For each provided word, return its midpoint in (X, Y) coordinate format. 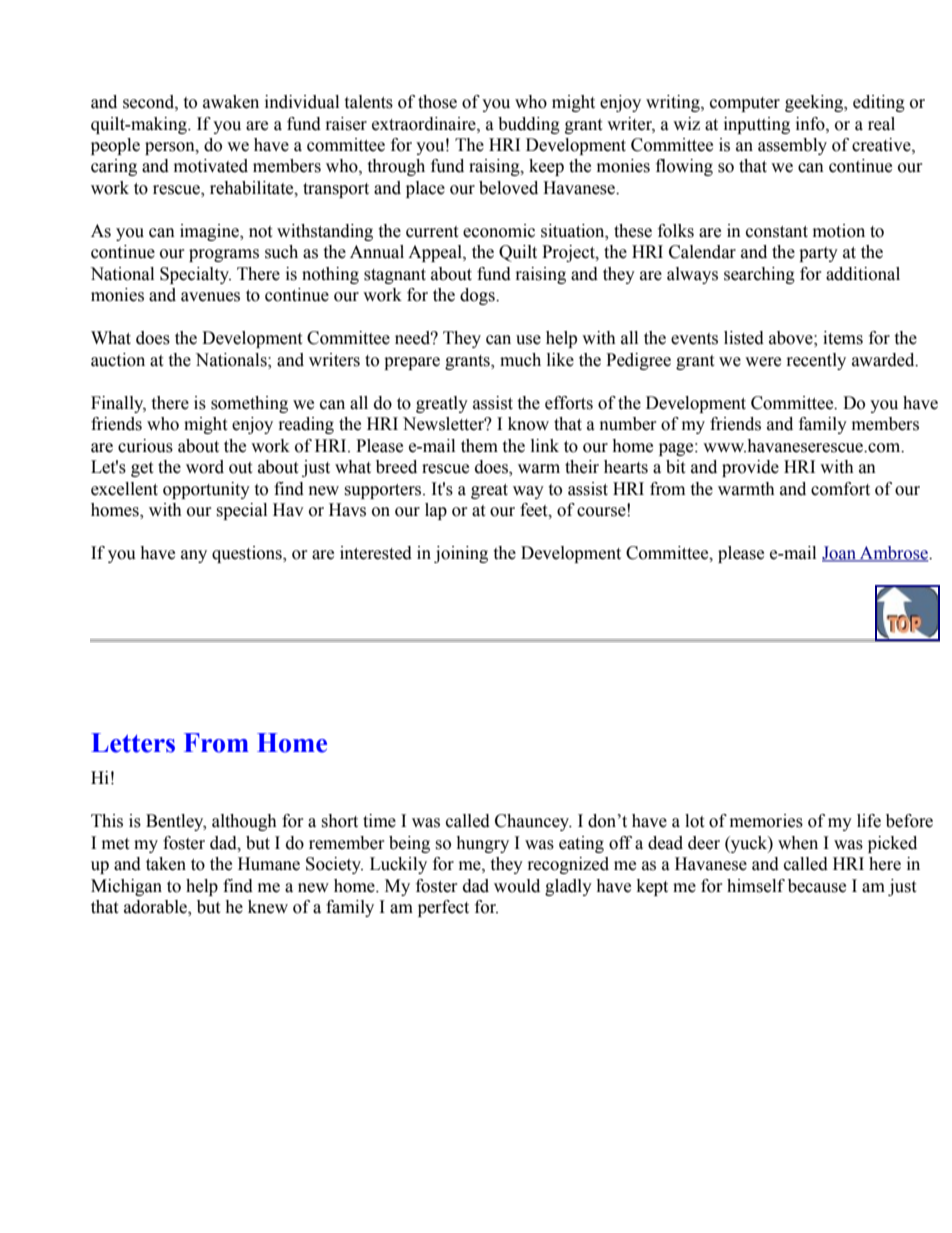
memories (766, 821)
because (817, 886)
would (517, 886)
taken (166, 864)
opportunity (206, 490)
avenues (210, 297)
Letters (133, 743)
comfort (840, 489)
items (843, 338)
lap (436, 511)
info (811, 124)
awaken (231, 102)
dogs (478, 296)
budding (529, 125)
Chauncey (533, 822)
